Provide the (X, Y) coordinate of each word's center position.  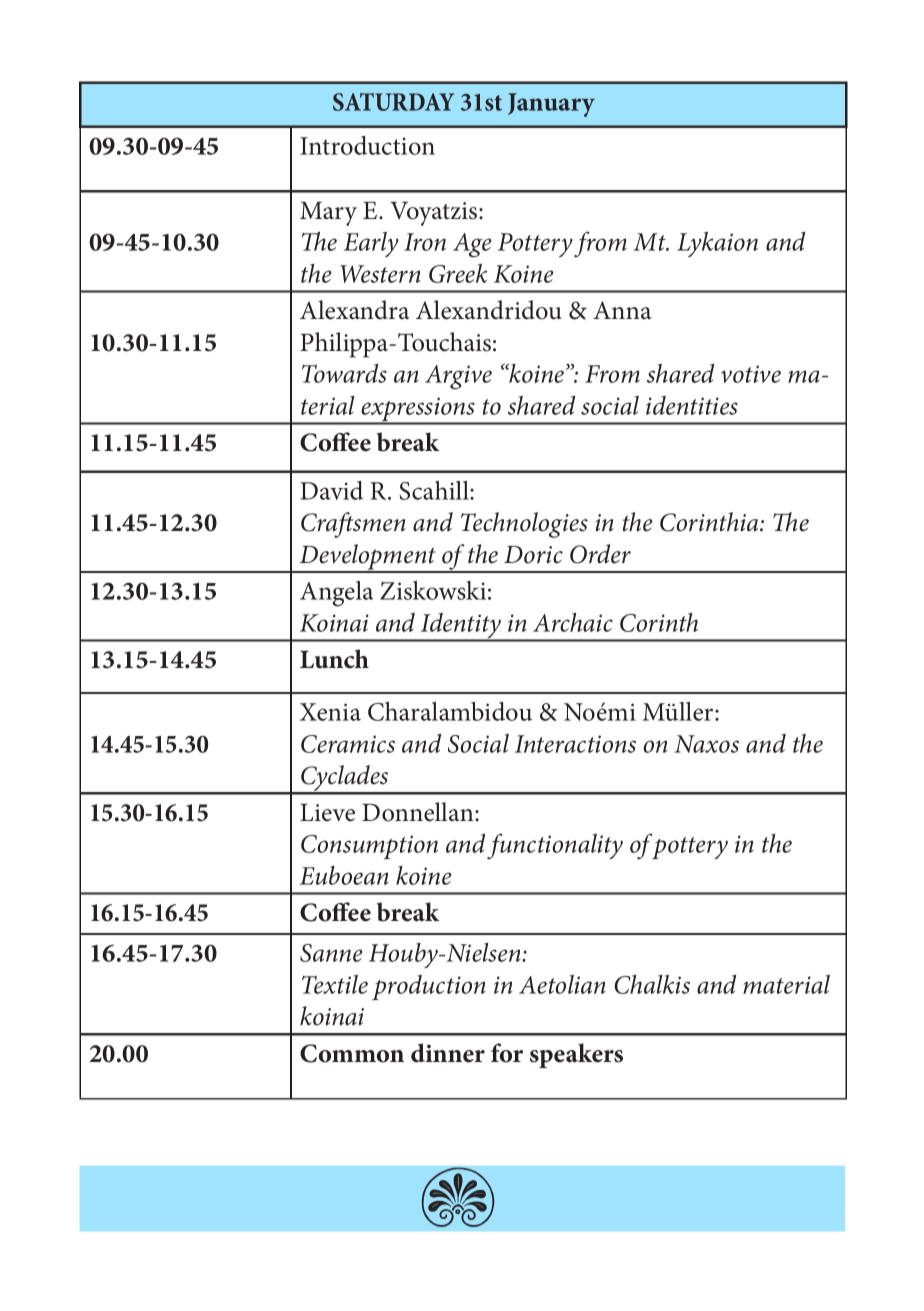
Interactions (575, 744)
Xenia (330, 712)
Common (352, 1053)
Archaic (573, 622)
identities (692, 405)
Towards (344, 373)
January (551, 105)
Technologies (524, 525)
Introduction (367, 145)
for (507, 1053)
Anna (622, 310)
